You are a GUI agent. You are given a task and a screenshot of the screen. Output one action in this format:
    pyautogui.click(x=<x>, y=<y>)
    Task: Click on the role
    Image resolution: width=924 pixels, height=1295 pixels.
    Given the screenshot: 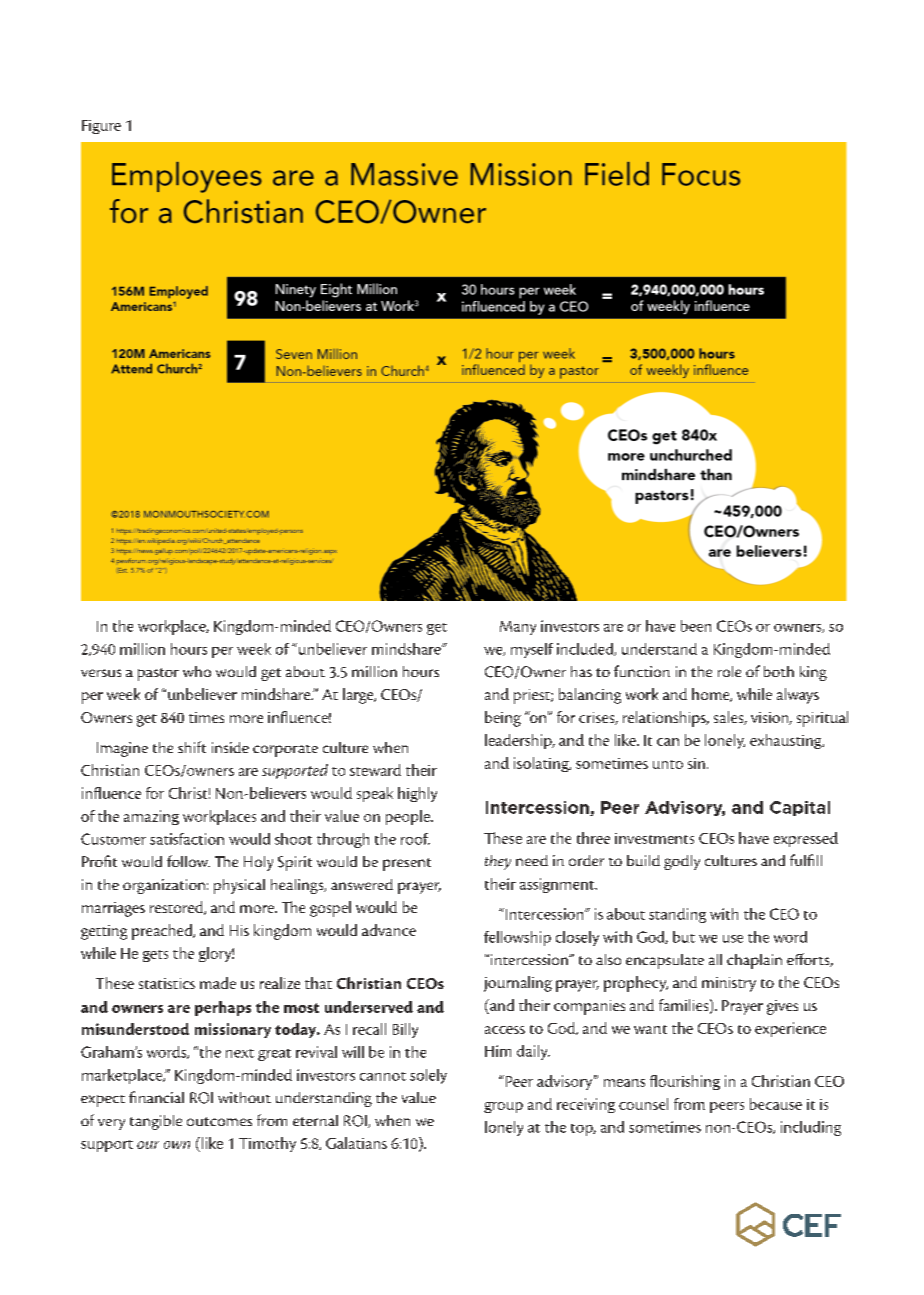 What is the action you would take?
    pyautogui.click(x=729, y=671)
